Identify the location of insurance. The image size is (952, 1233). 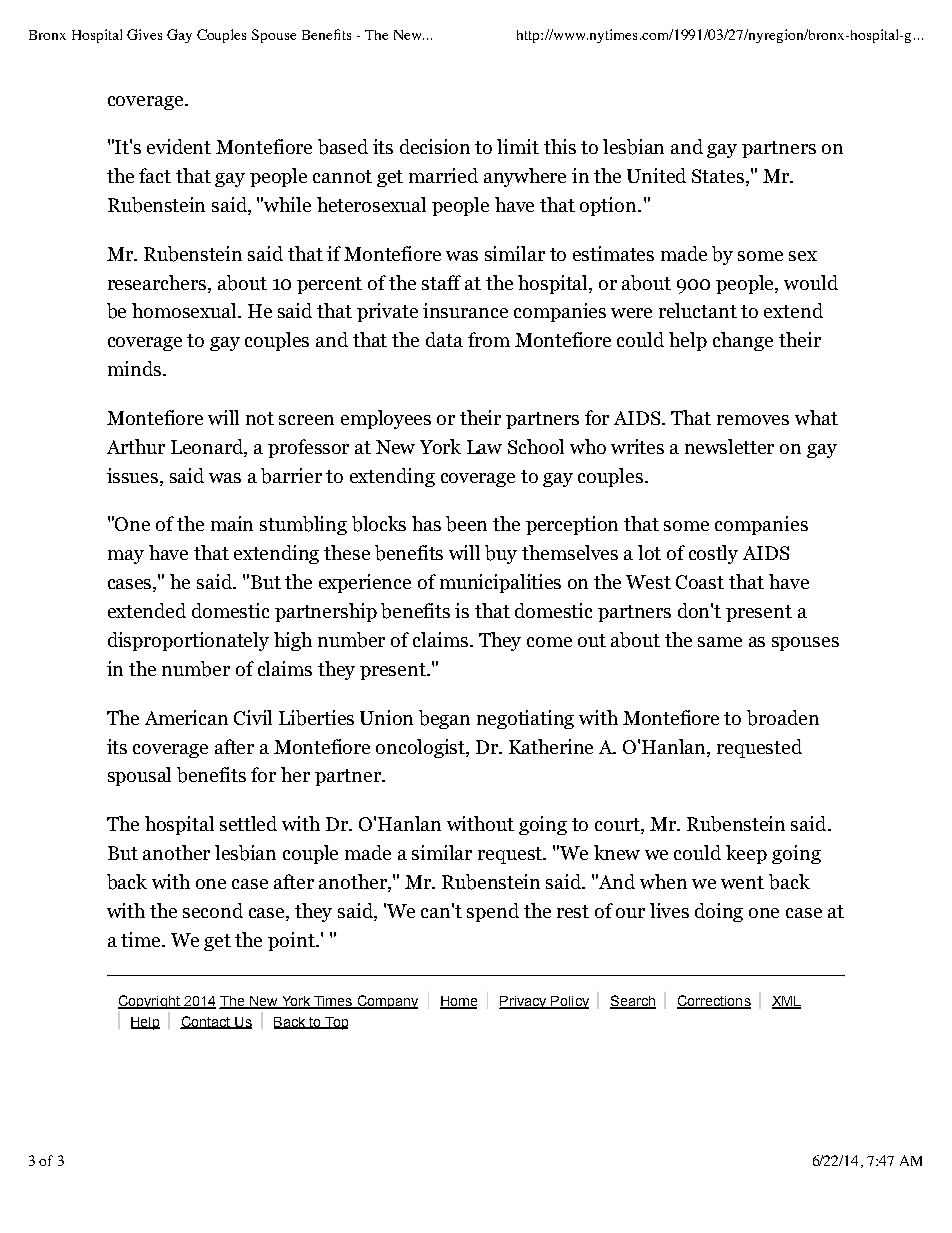
(465, 310).
